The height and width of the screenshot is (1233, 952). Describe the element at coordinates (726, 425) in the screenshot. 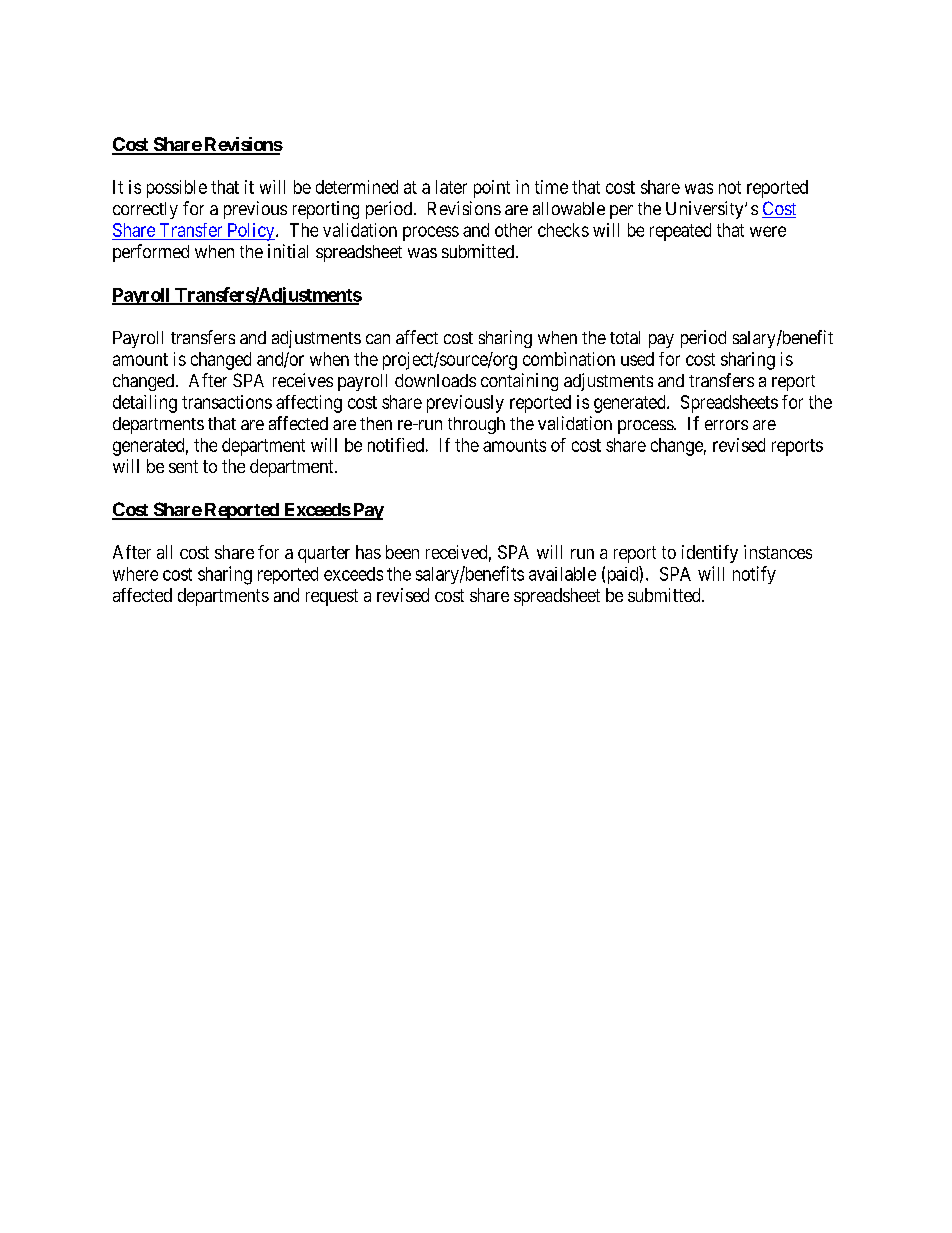

I see `errors` at that location.
